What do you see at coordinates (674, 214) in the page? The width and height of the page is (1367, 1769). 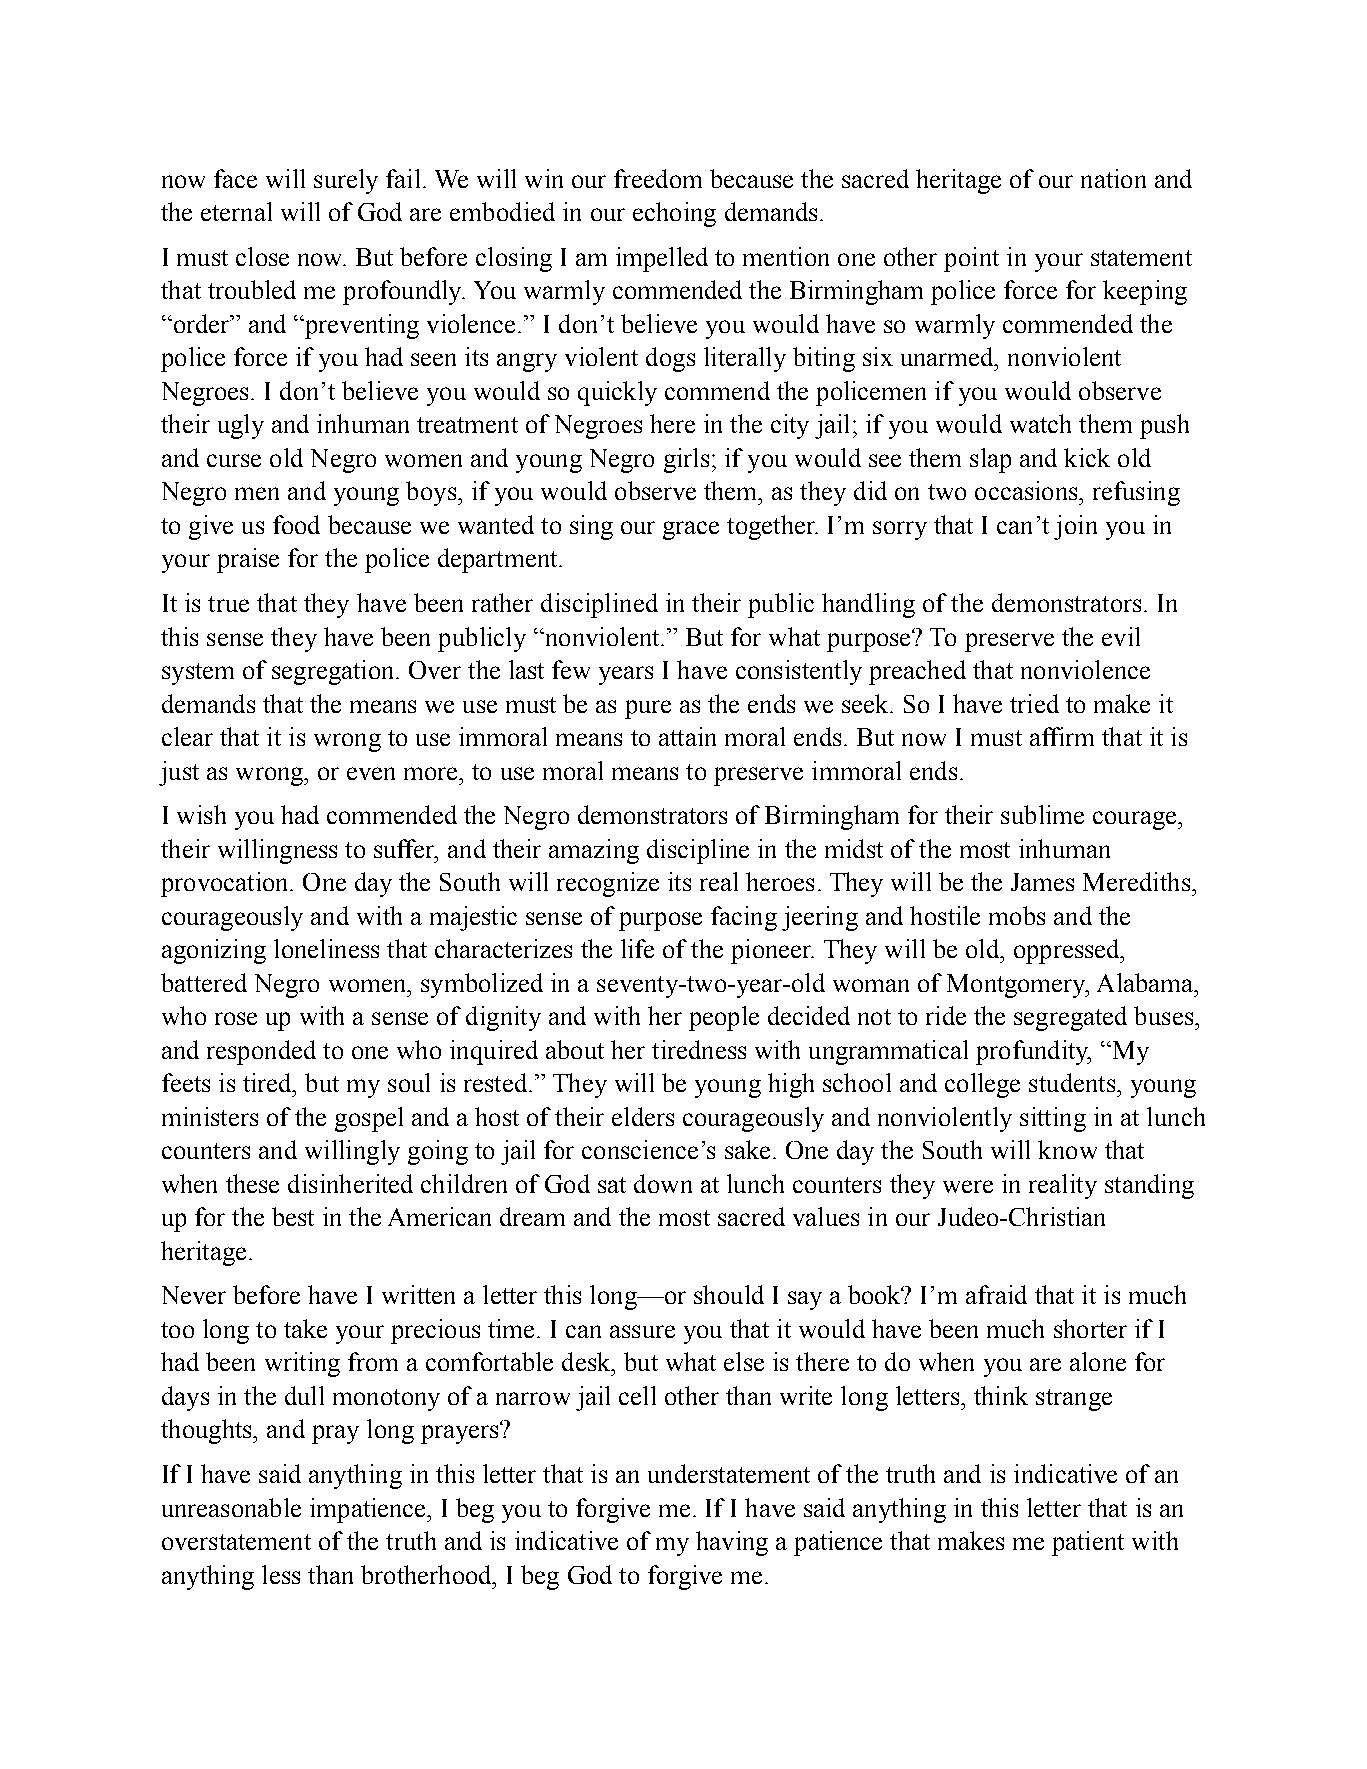 I see `echoing` at bounding box center [674, 214].
